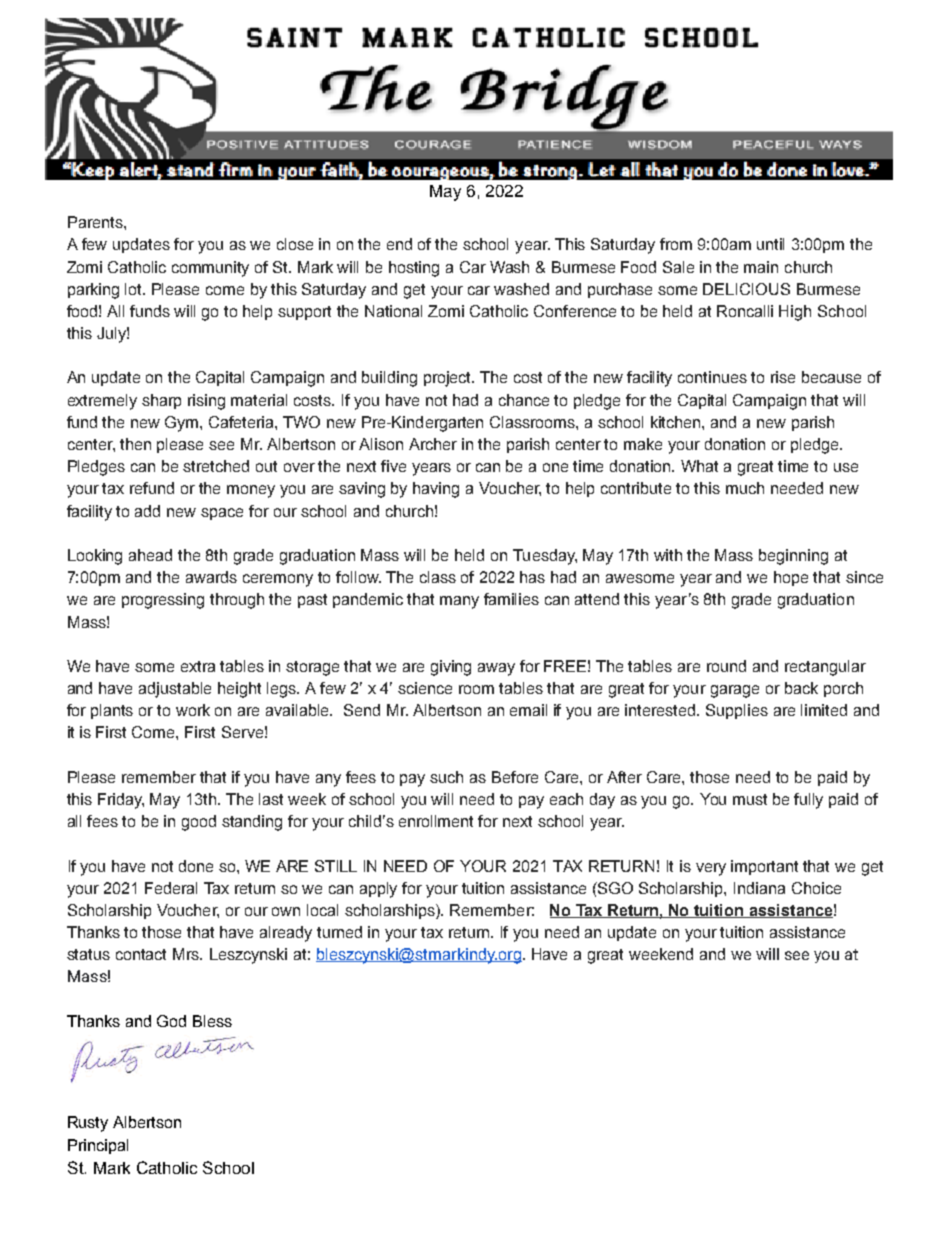 The width and height of the image is (952, 1233). I want to click on beginning, so click(793, 557).
